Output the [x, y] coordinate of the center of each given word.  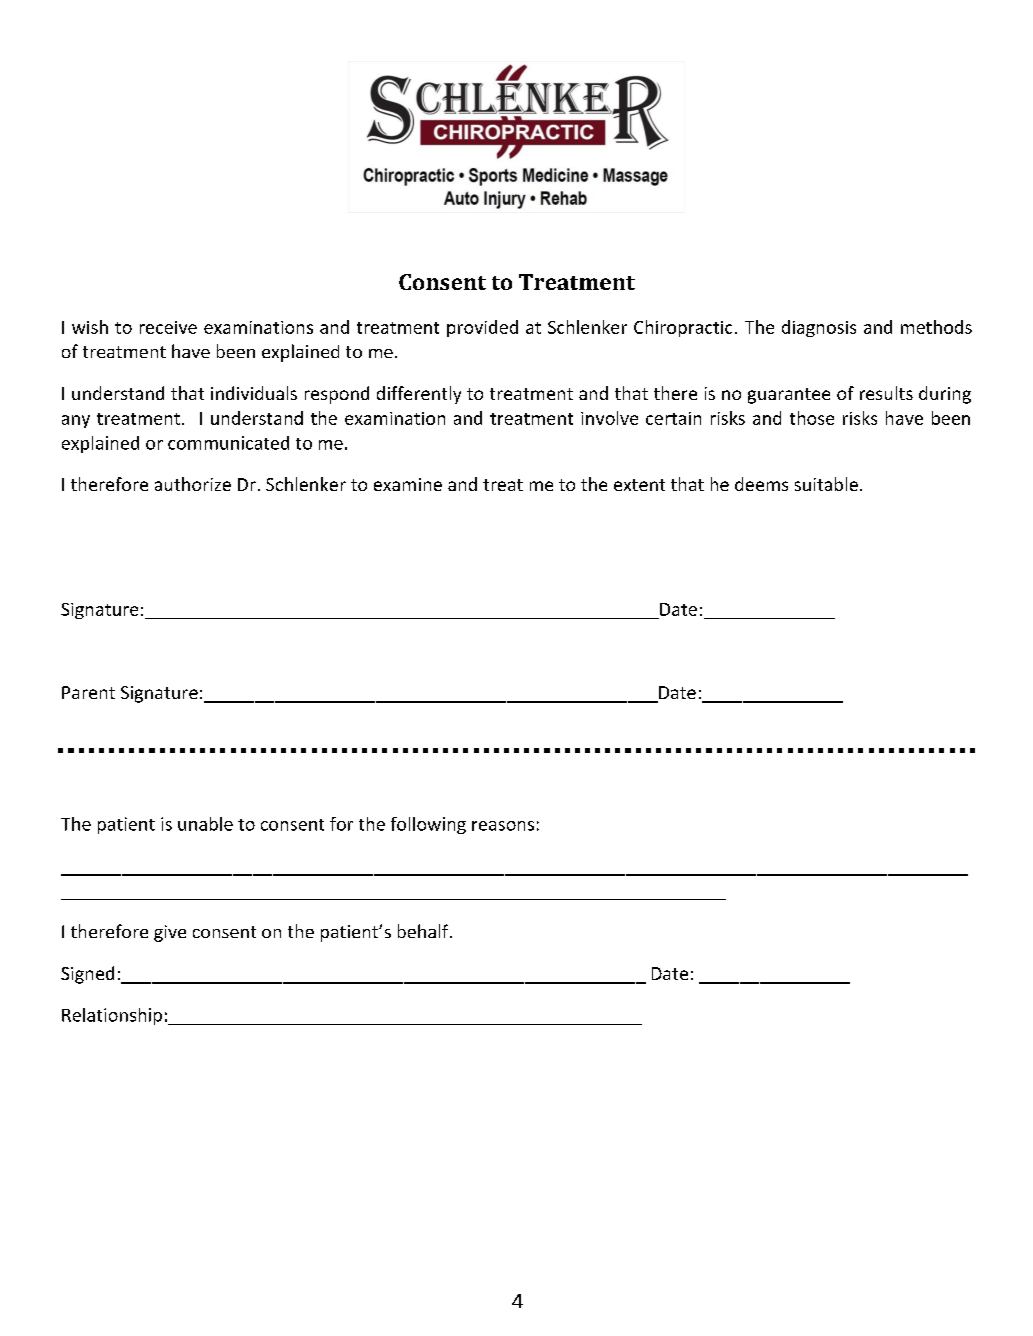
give [170, 933]
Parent [88, 692]
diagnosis [819, 328]
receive [168, 327]
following [428, 825]
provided [482, 328]
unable [205, 824]
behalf [424, 931]
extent [639, 485]
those [812, 418]
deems [761, 484]
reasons [503, 826]
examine [408, 484]
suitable [826, 484]
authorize [193, 484]
